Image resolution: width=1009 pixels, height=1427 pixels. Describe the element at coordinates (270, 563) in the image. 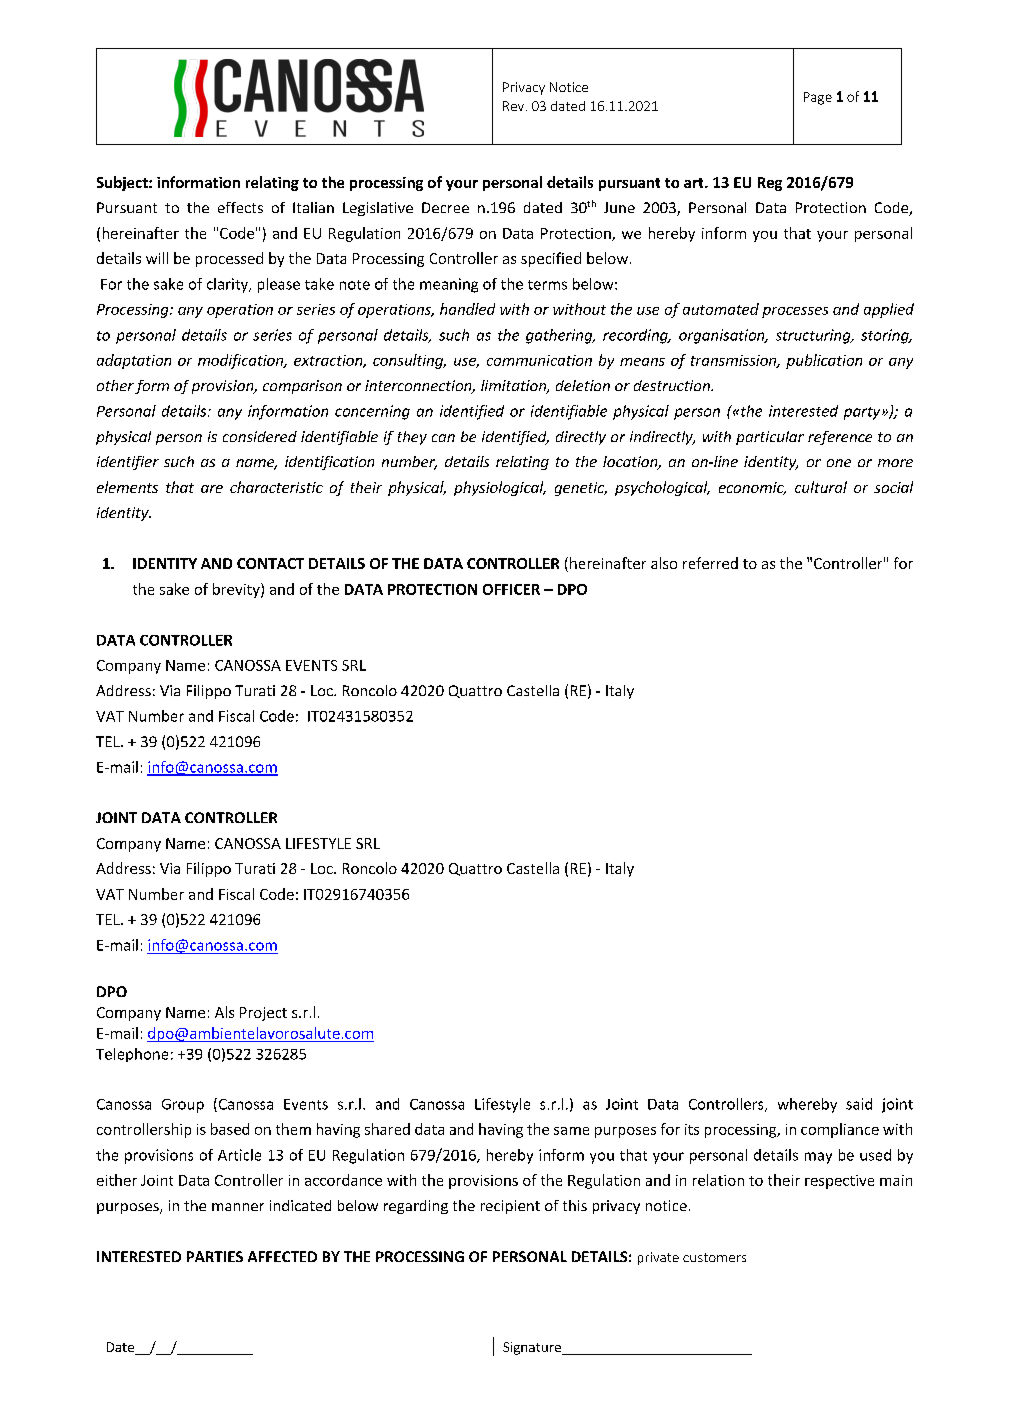

I see `CONTACT` at that location.
